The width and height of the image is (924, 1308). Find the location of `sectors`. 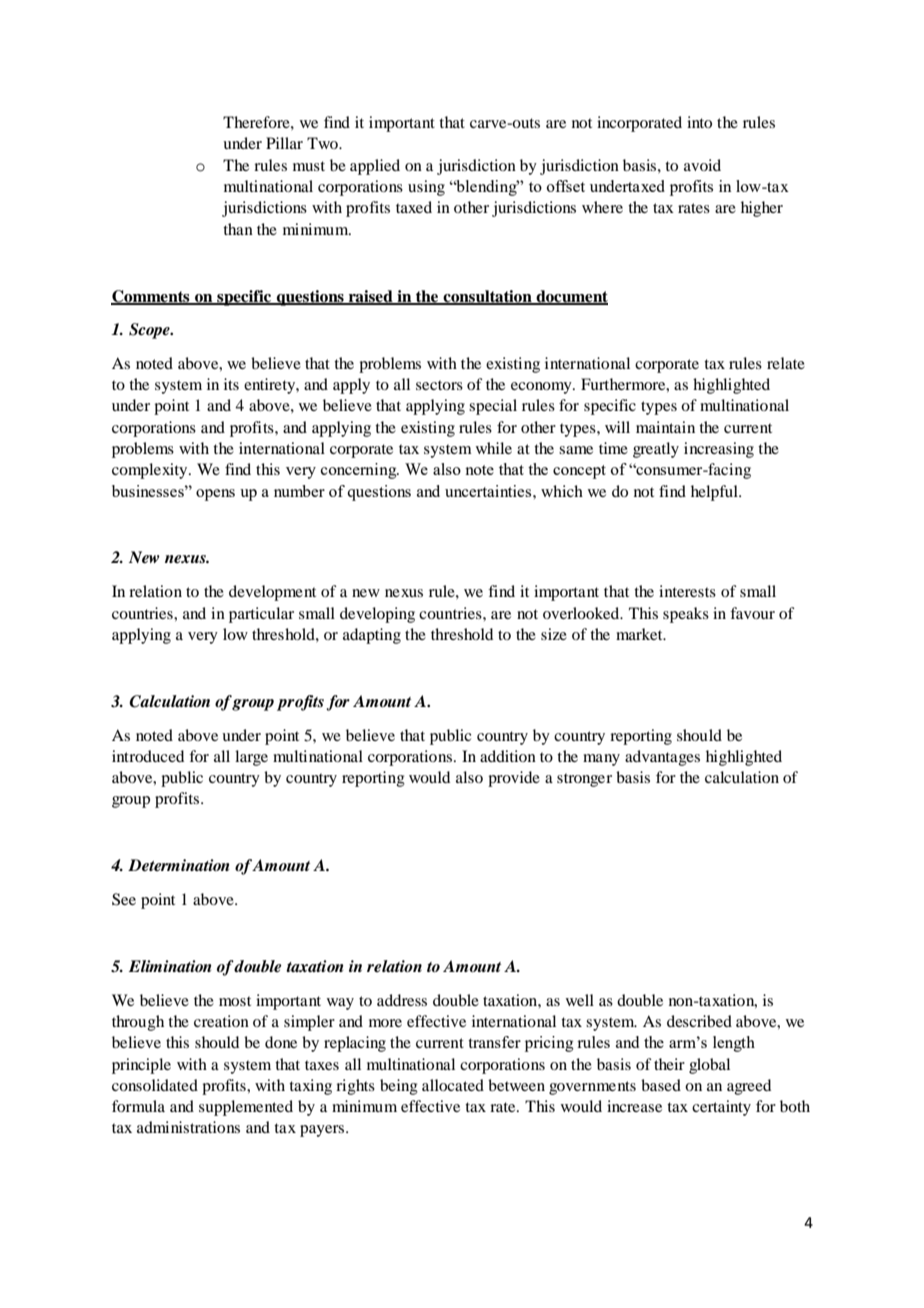

sectors is located at coordinates (439, 385).
